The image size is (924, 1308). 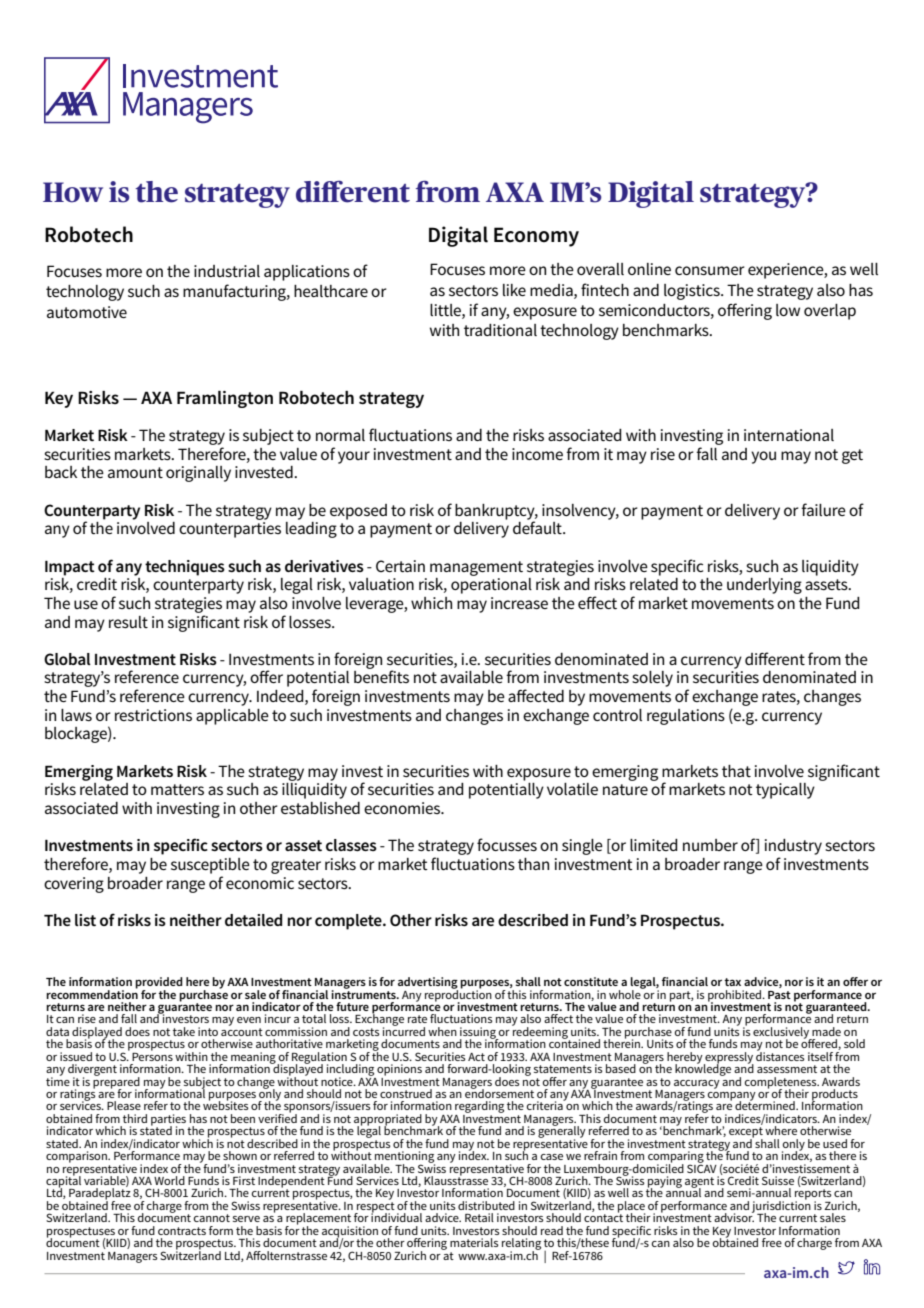 I want to click on that, so click(x=736, y=771).
